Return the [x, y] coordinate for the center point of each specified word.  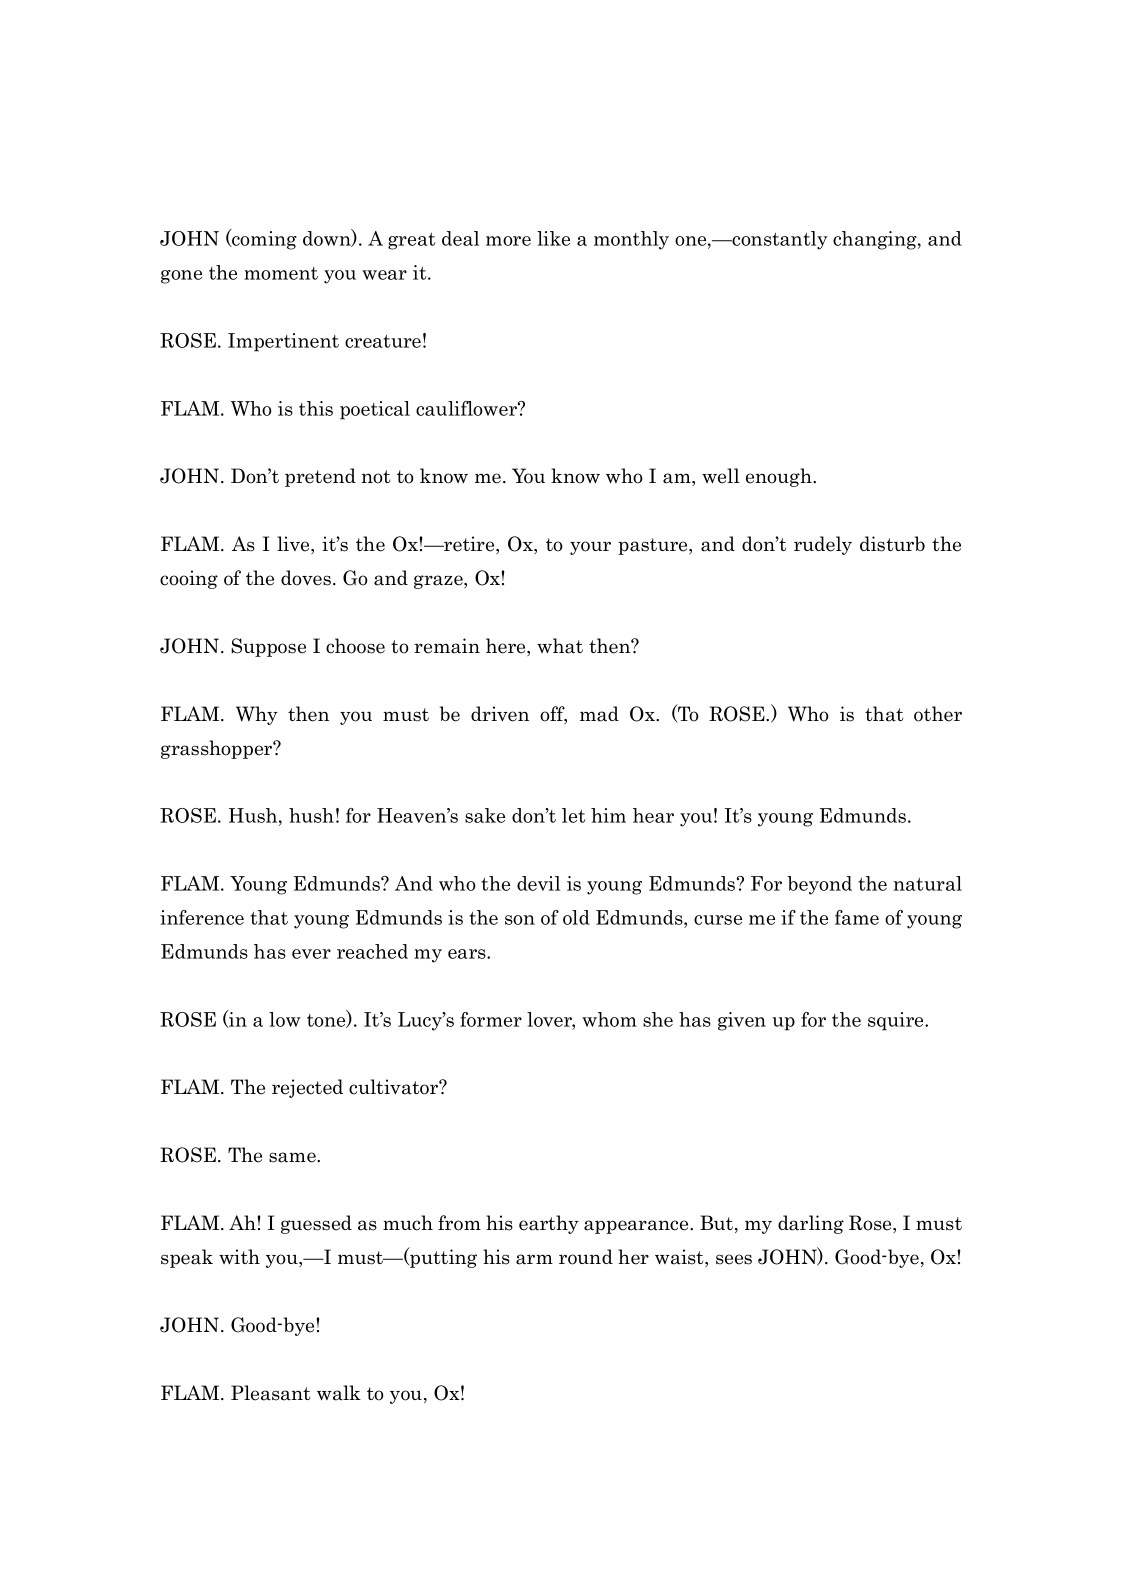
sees [734, 1259]
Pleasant [270, 1393]
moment [281, 273]
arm [534, 1259]
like [553, 238]
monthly [631, 240]
